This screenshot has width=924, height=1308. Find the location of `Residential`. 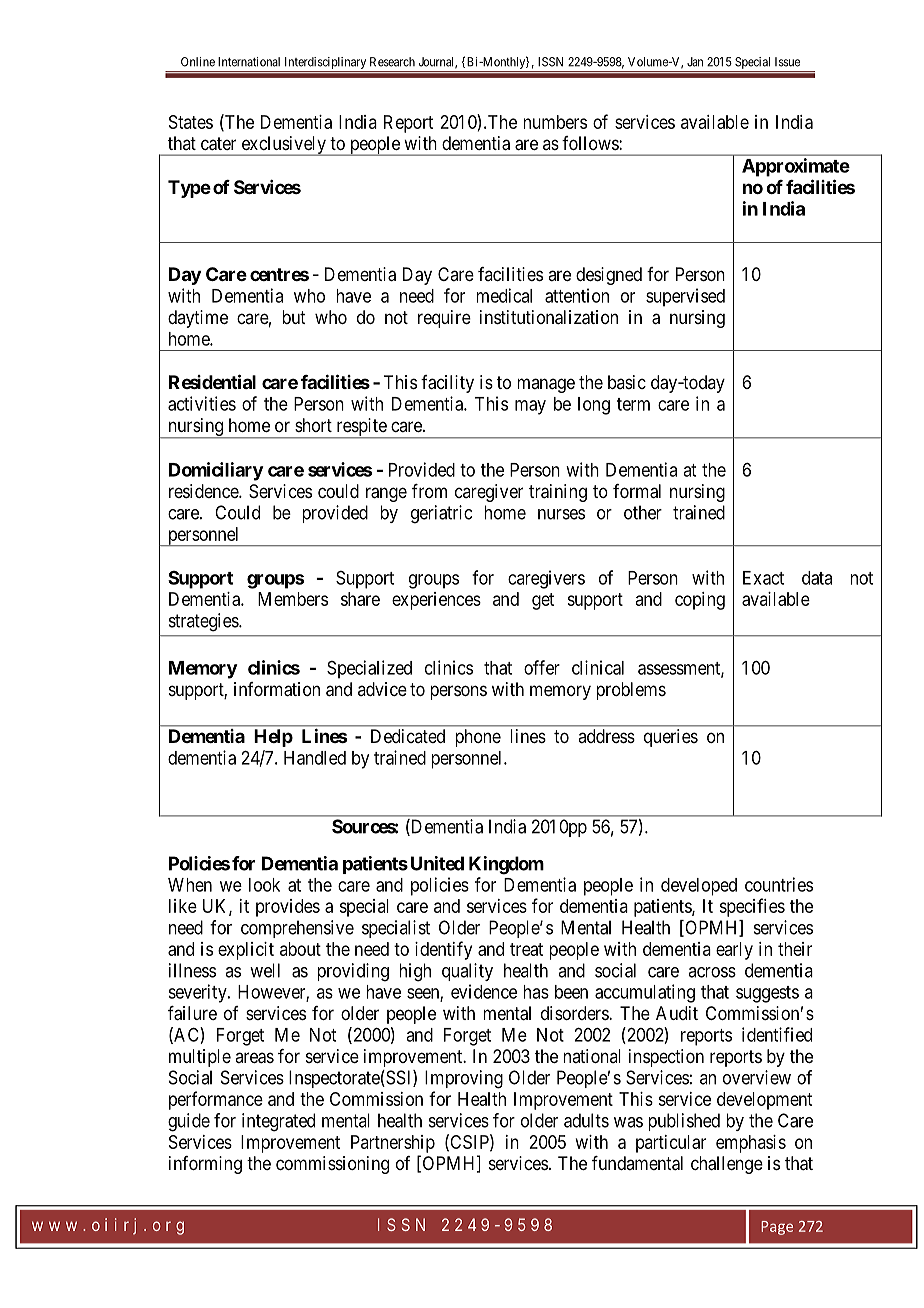

Residential is located at coordinates (212, 381).
